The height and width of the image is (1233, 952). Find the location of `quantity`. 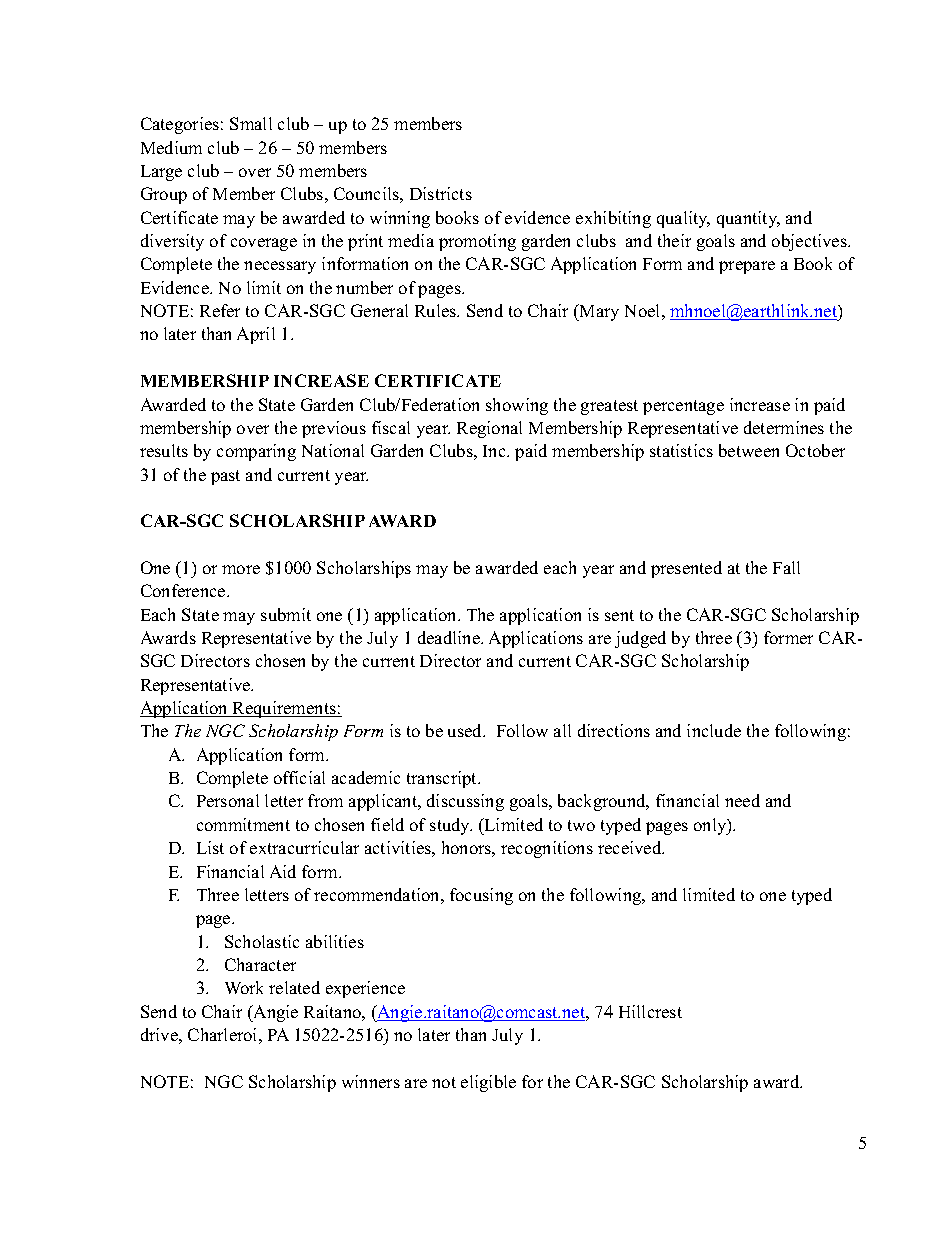

quantity is located at coordinates (748, 219).
